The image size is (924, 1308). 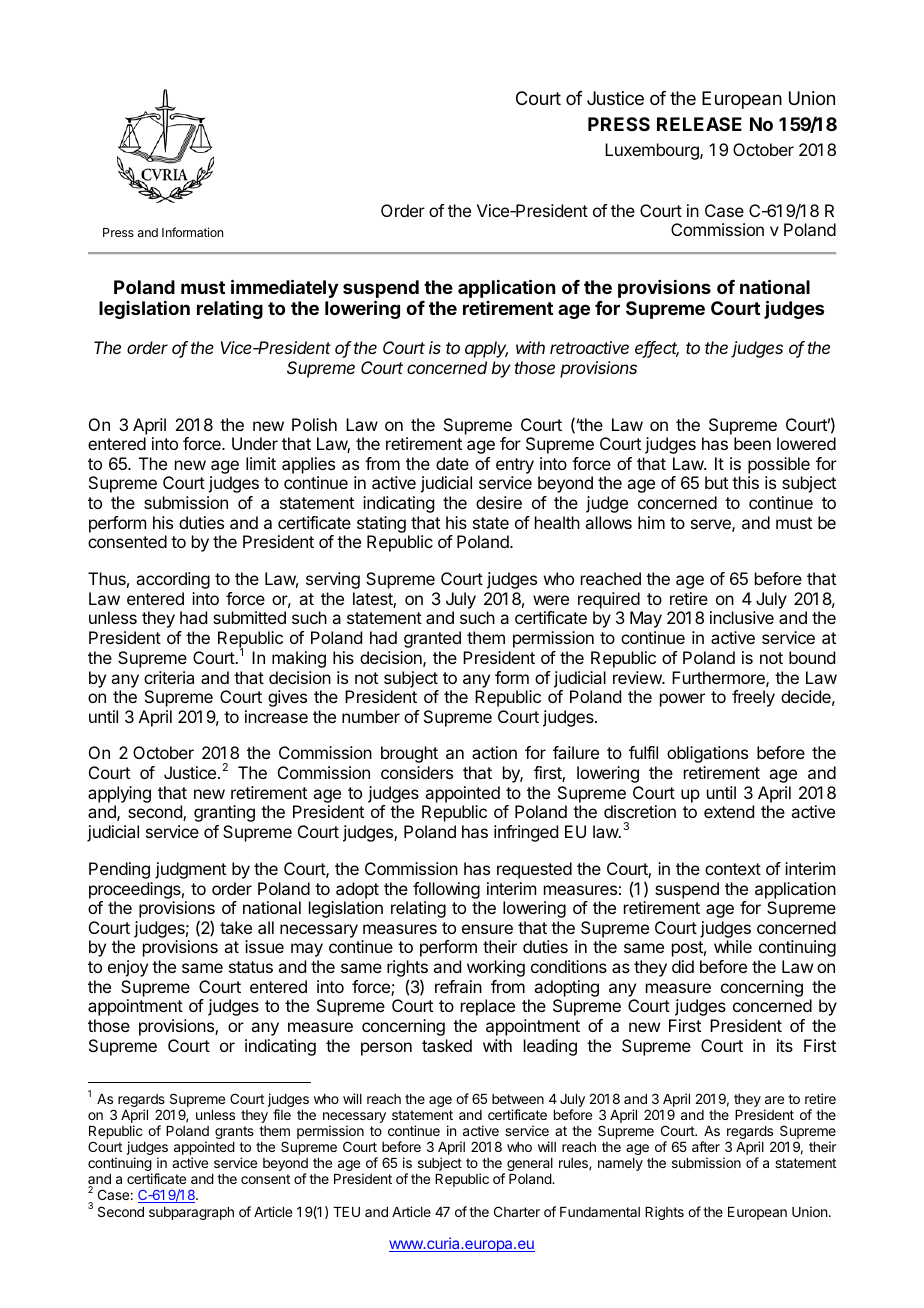 I want to click on obligations, so click(x=707, y=754).
